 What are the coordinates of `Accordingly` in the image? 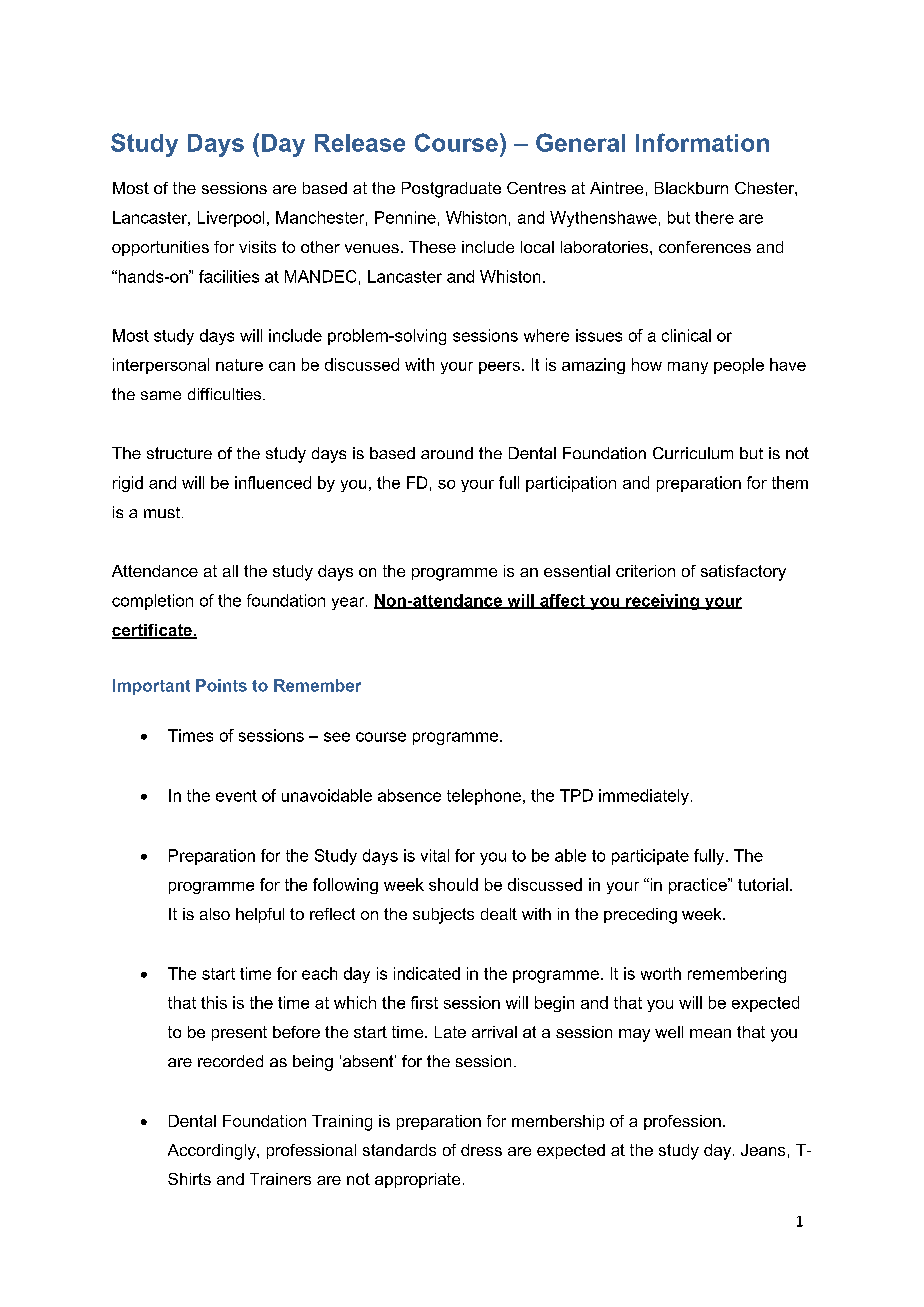 It's located at (213, 1152).
